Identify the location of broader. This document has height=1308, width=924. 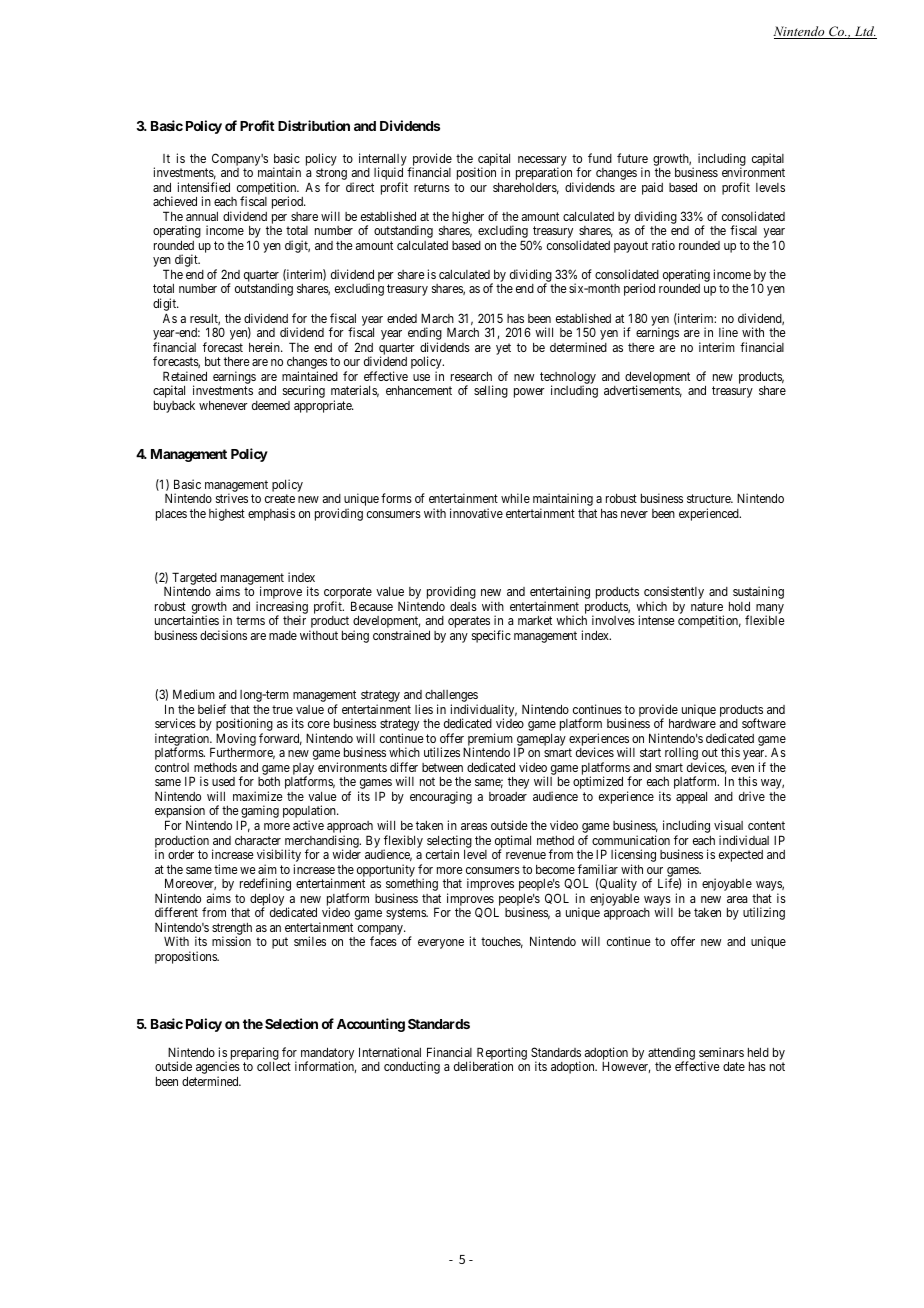
(508, 796).
